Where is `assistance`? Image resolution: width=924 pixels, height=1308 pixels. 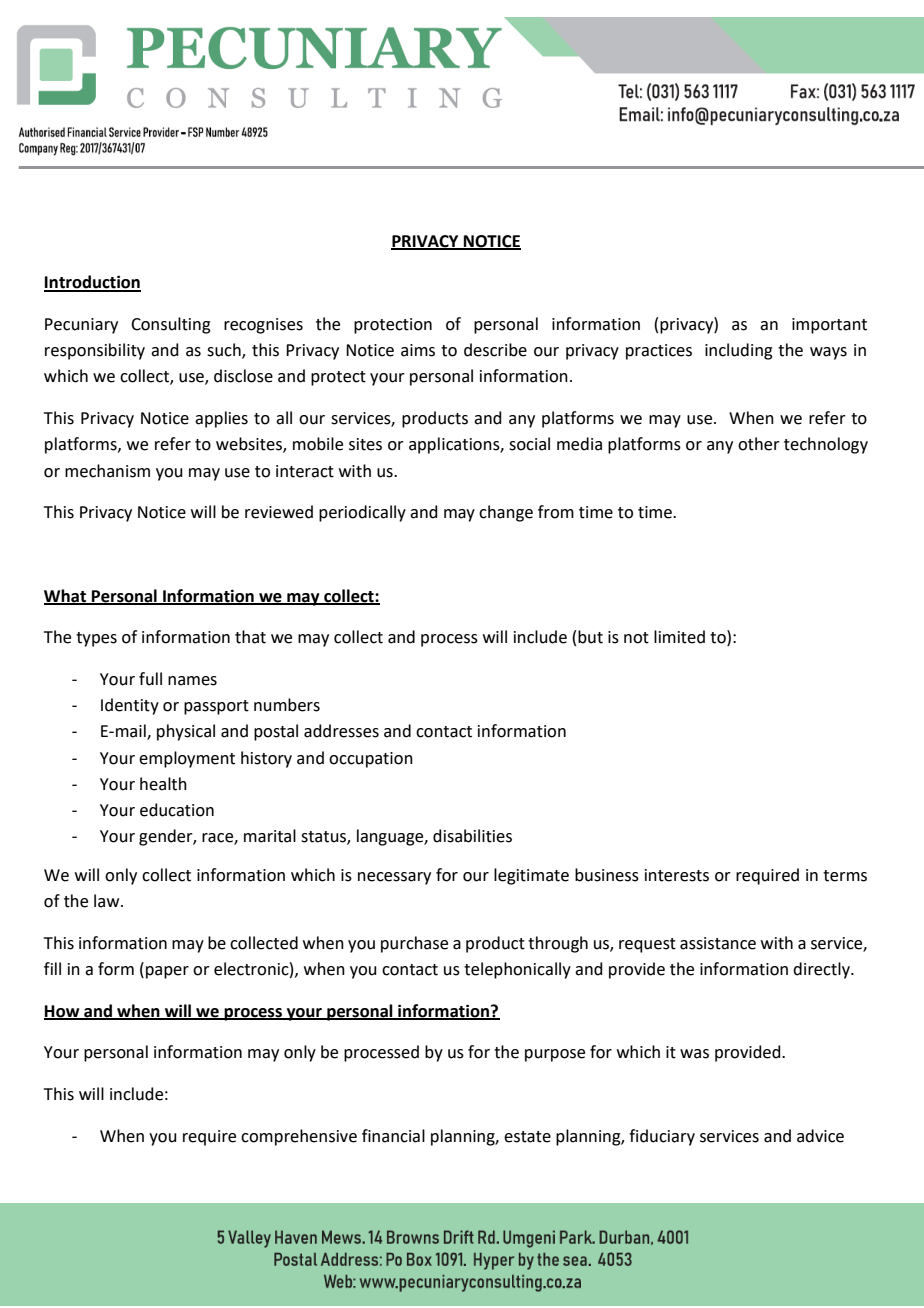
assistance is located at coordinates (718, 943).
